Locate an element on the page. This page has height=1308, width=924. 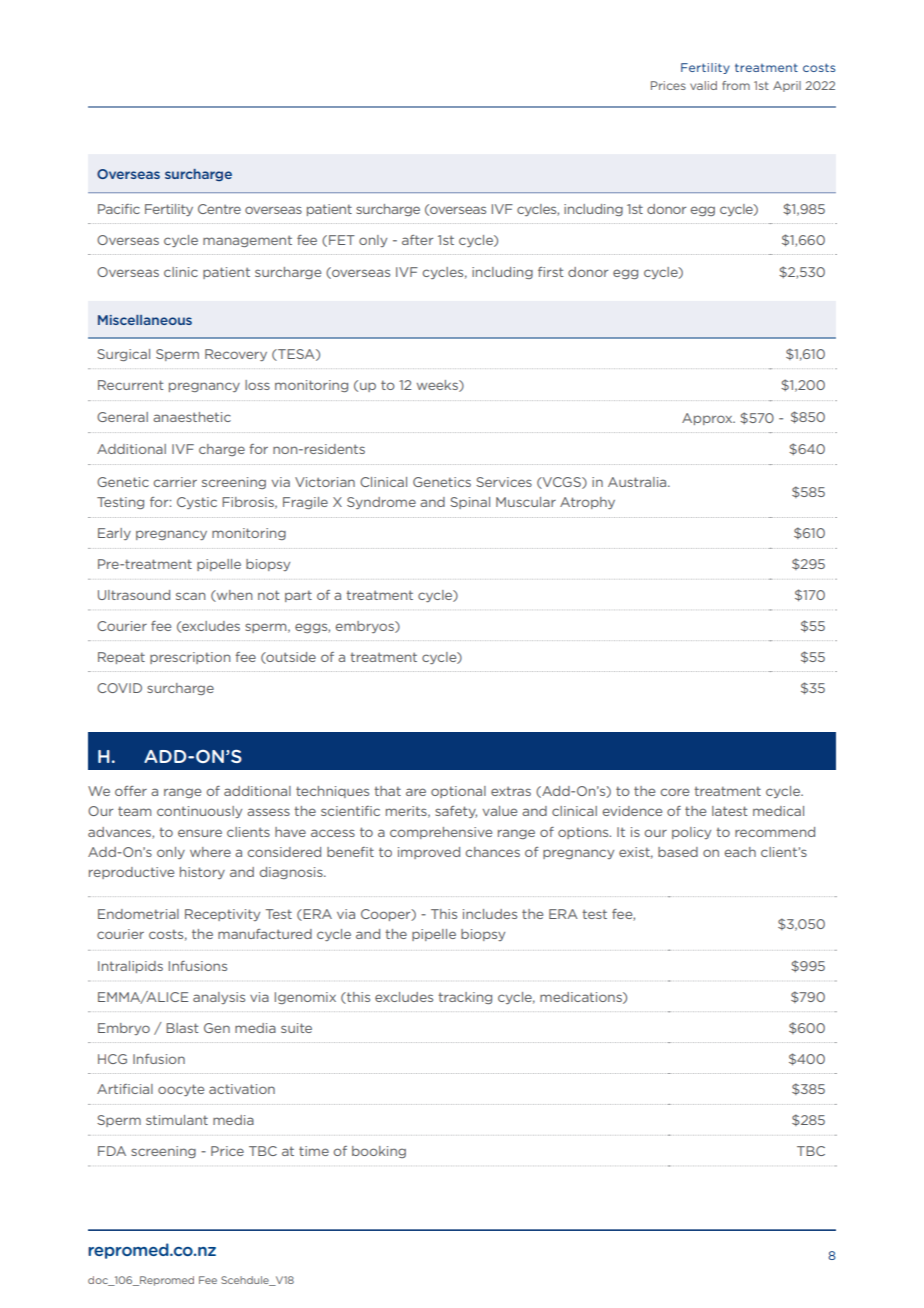
includes is located at coordinates (490, 914).
